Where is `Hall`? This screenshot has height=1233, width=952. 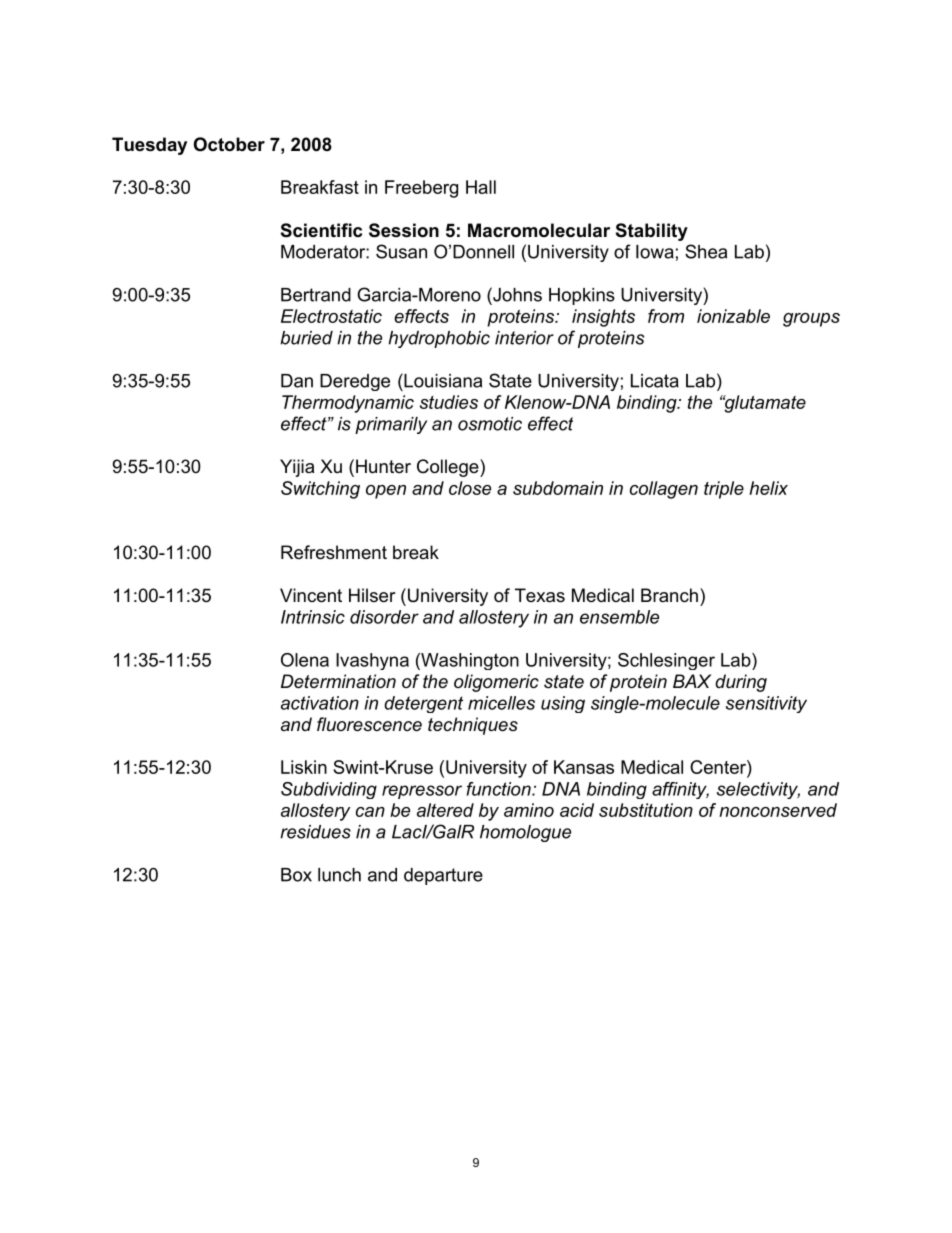 Hall is located at coordinates (481, 187).
